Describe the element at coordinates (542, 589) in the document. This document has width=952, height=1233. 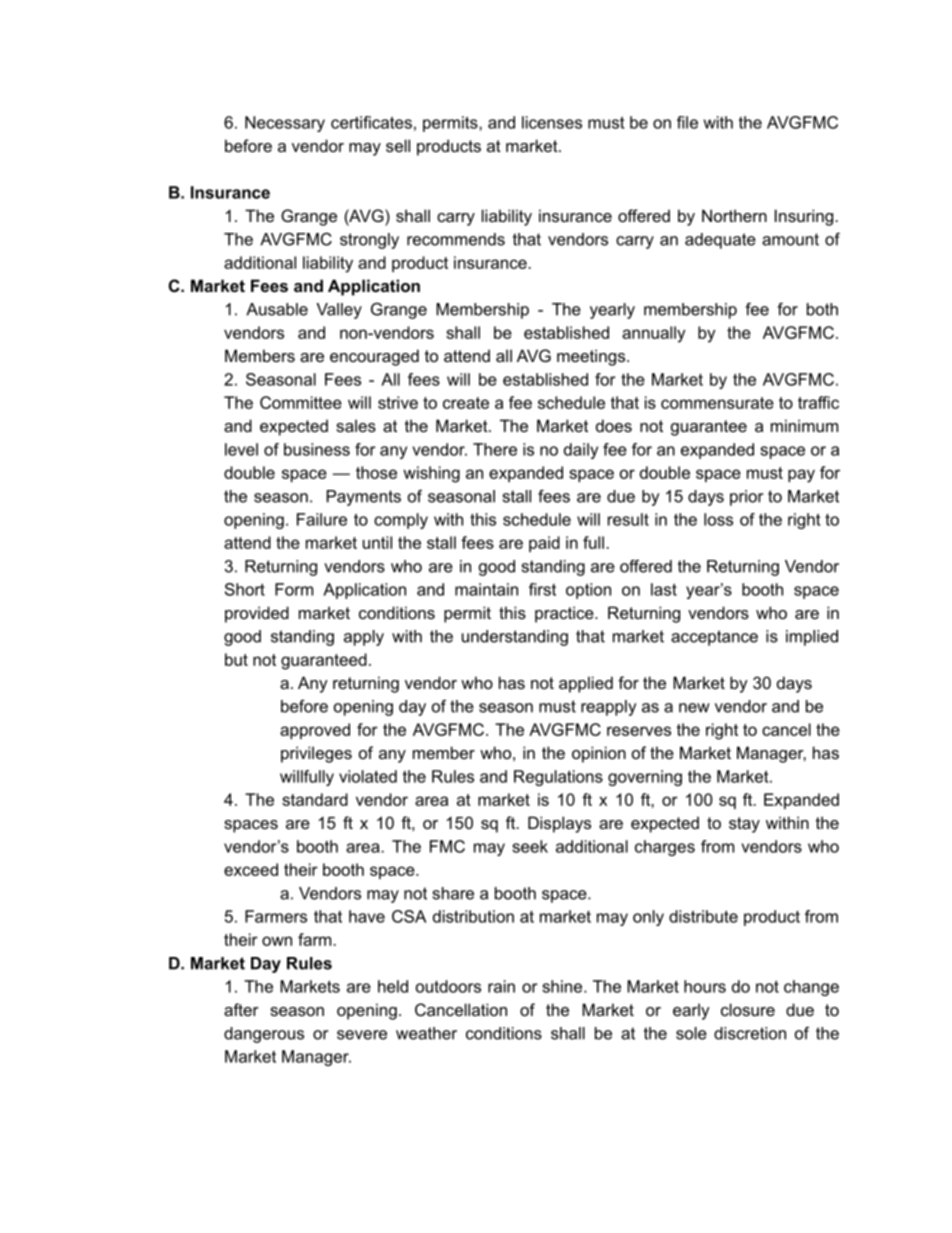
I see `first` at that location.
